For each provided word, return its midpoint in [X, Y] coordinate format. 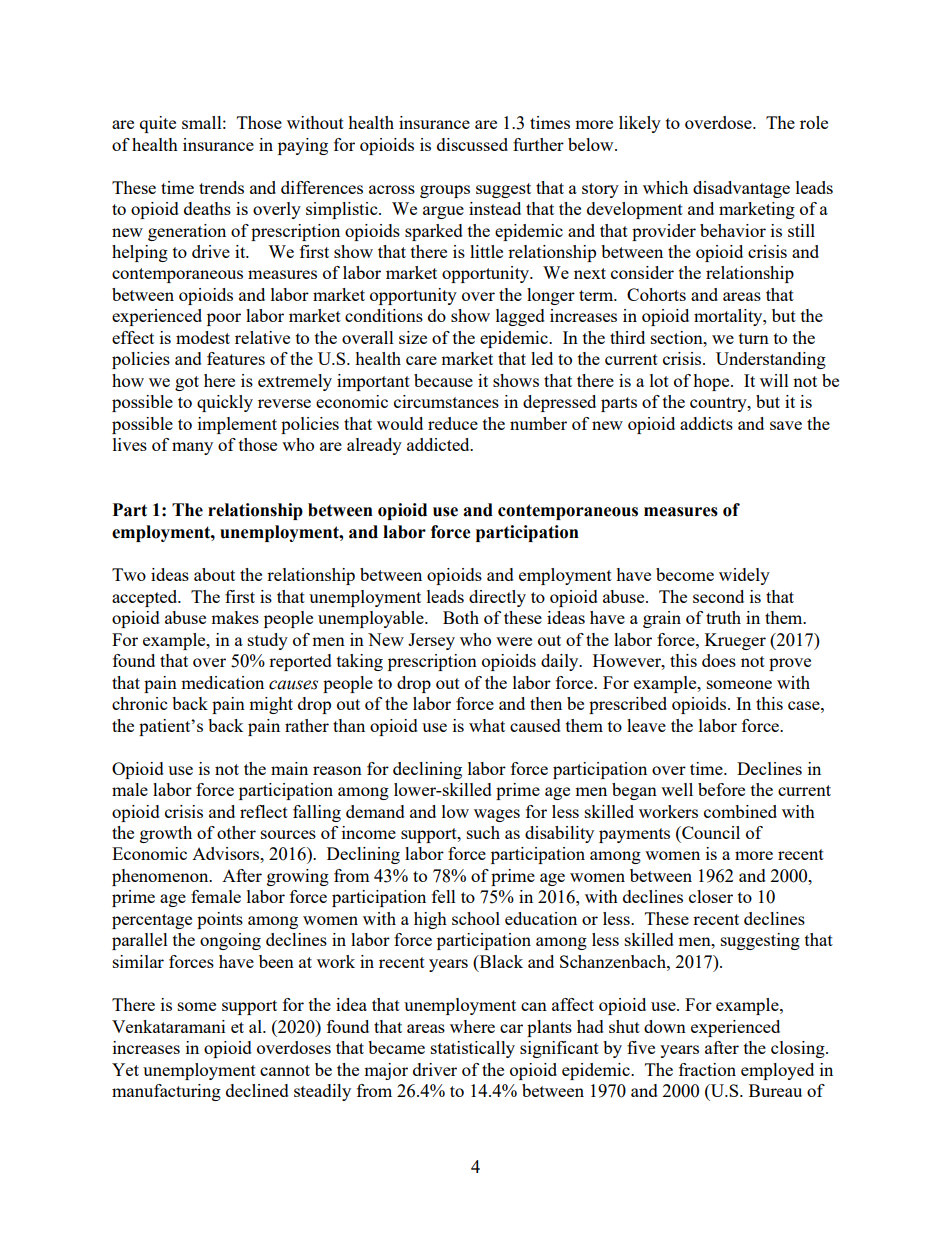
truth [723, 617]
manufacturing [166, 1092]
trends [221, 187]
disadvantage [741, 189]
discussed [472, 144]
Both [461, 617]
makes [235, 617]
